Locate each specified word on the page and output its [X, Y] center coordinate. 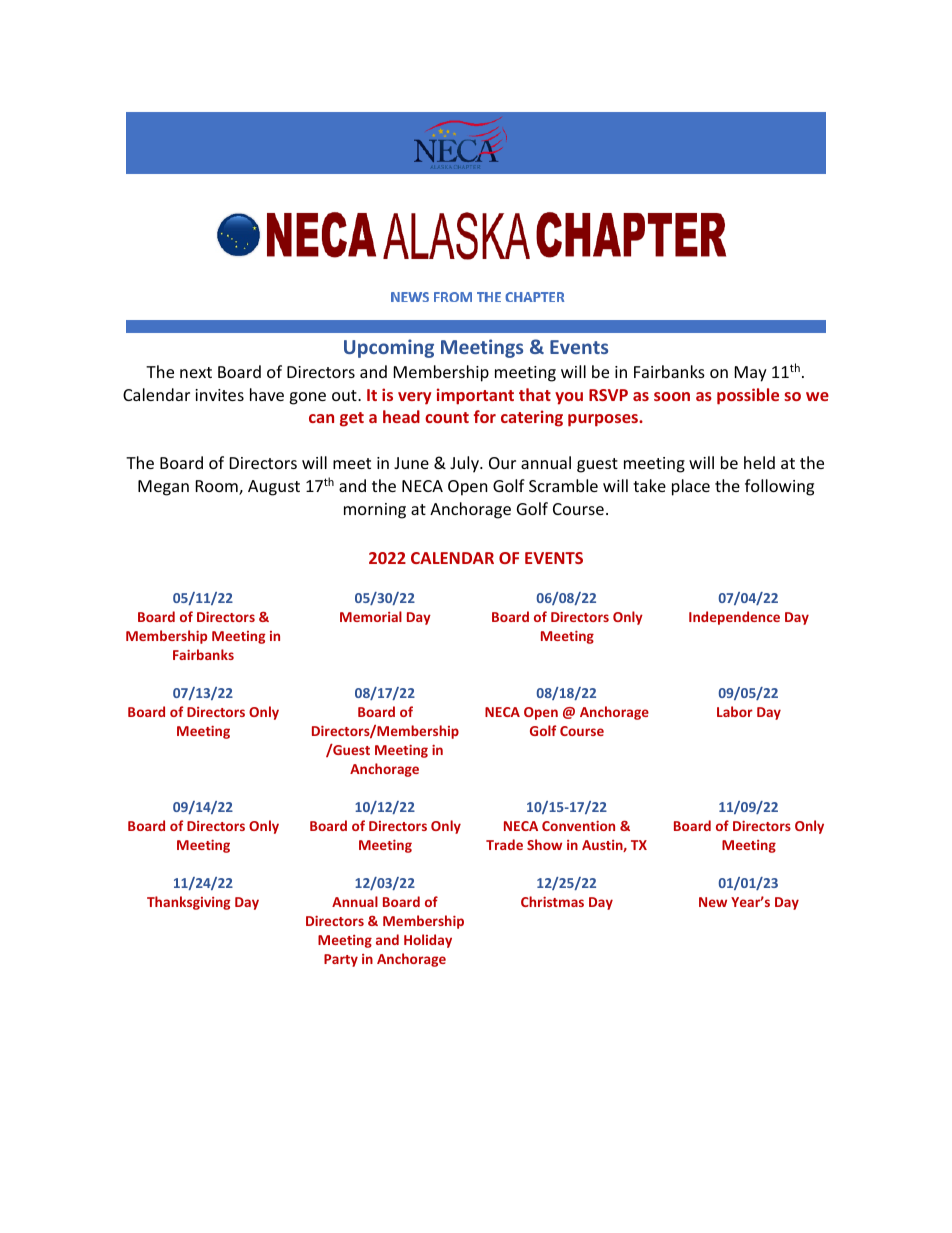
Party [341, 960]
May [751, 374]
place [691, 487]
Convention [578, 826]
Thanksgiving [188, 903]
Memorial [371, 616]
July [465, 464]
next [196, 372]
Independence [734, 618]
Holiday [428, 941]
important [475, 396]
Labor [735, 711]
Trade [504, 844]
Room [218, 487]
